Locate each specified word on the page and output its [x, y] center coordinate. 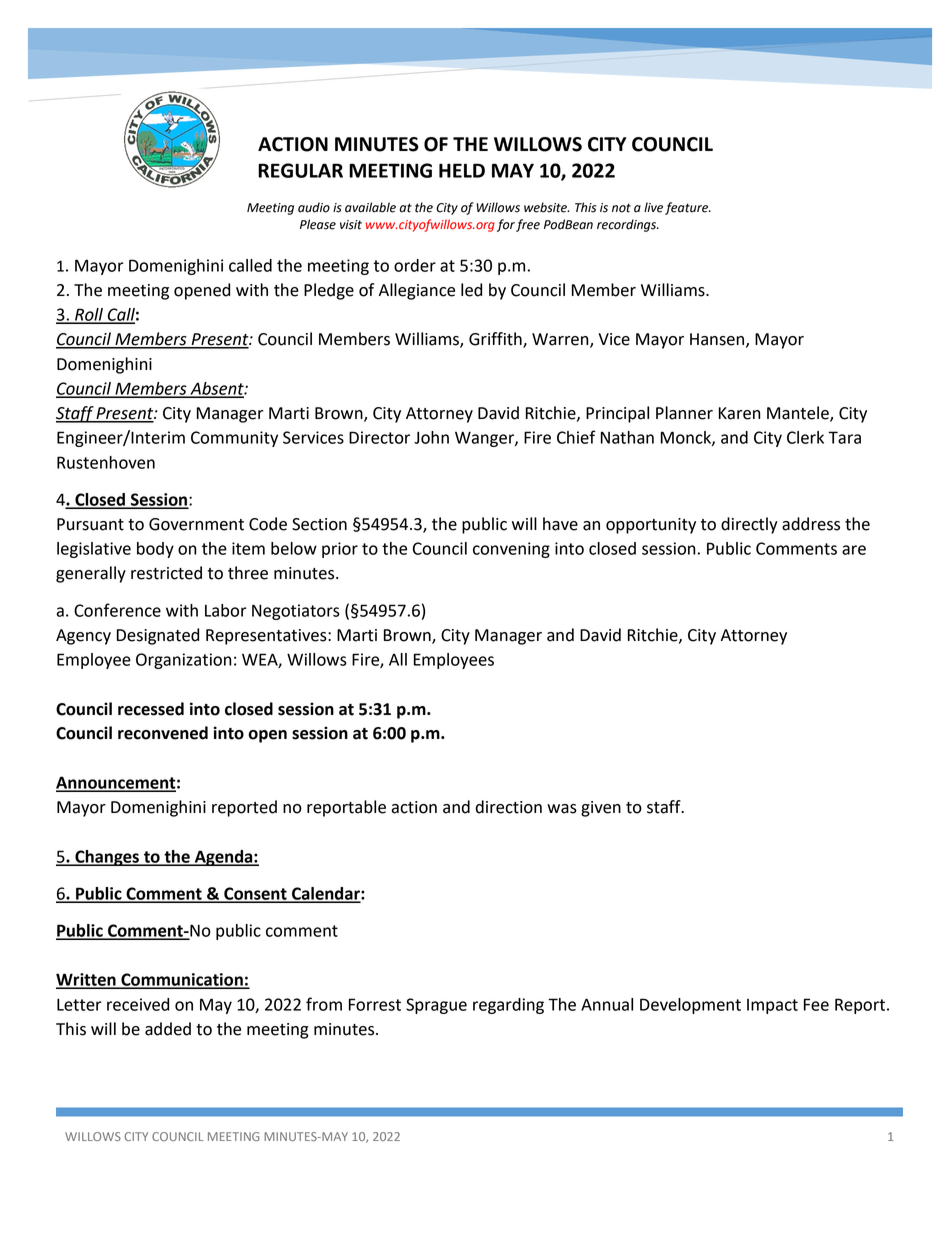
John [431, 437]
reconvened [163, 733]
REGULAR [300, 170]
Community [234, 439]
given [601, 809]
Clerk [805, 437]
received [138, 1004]
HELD [462, 170]
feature [688, 208]
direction [509, 807]
